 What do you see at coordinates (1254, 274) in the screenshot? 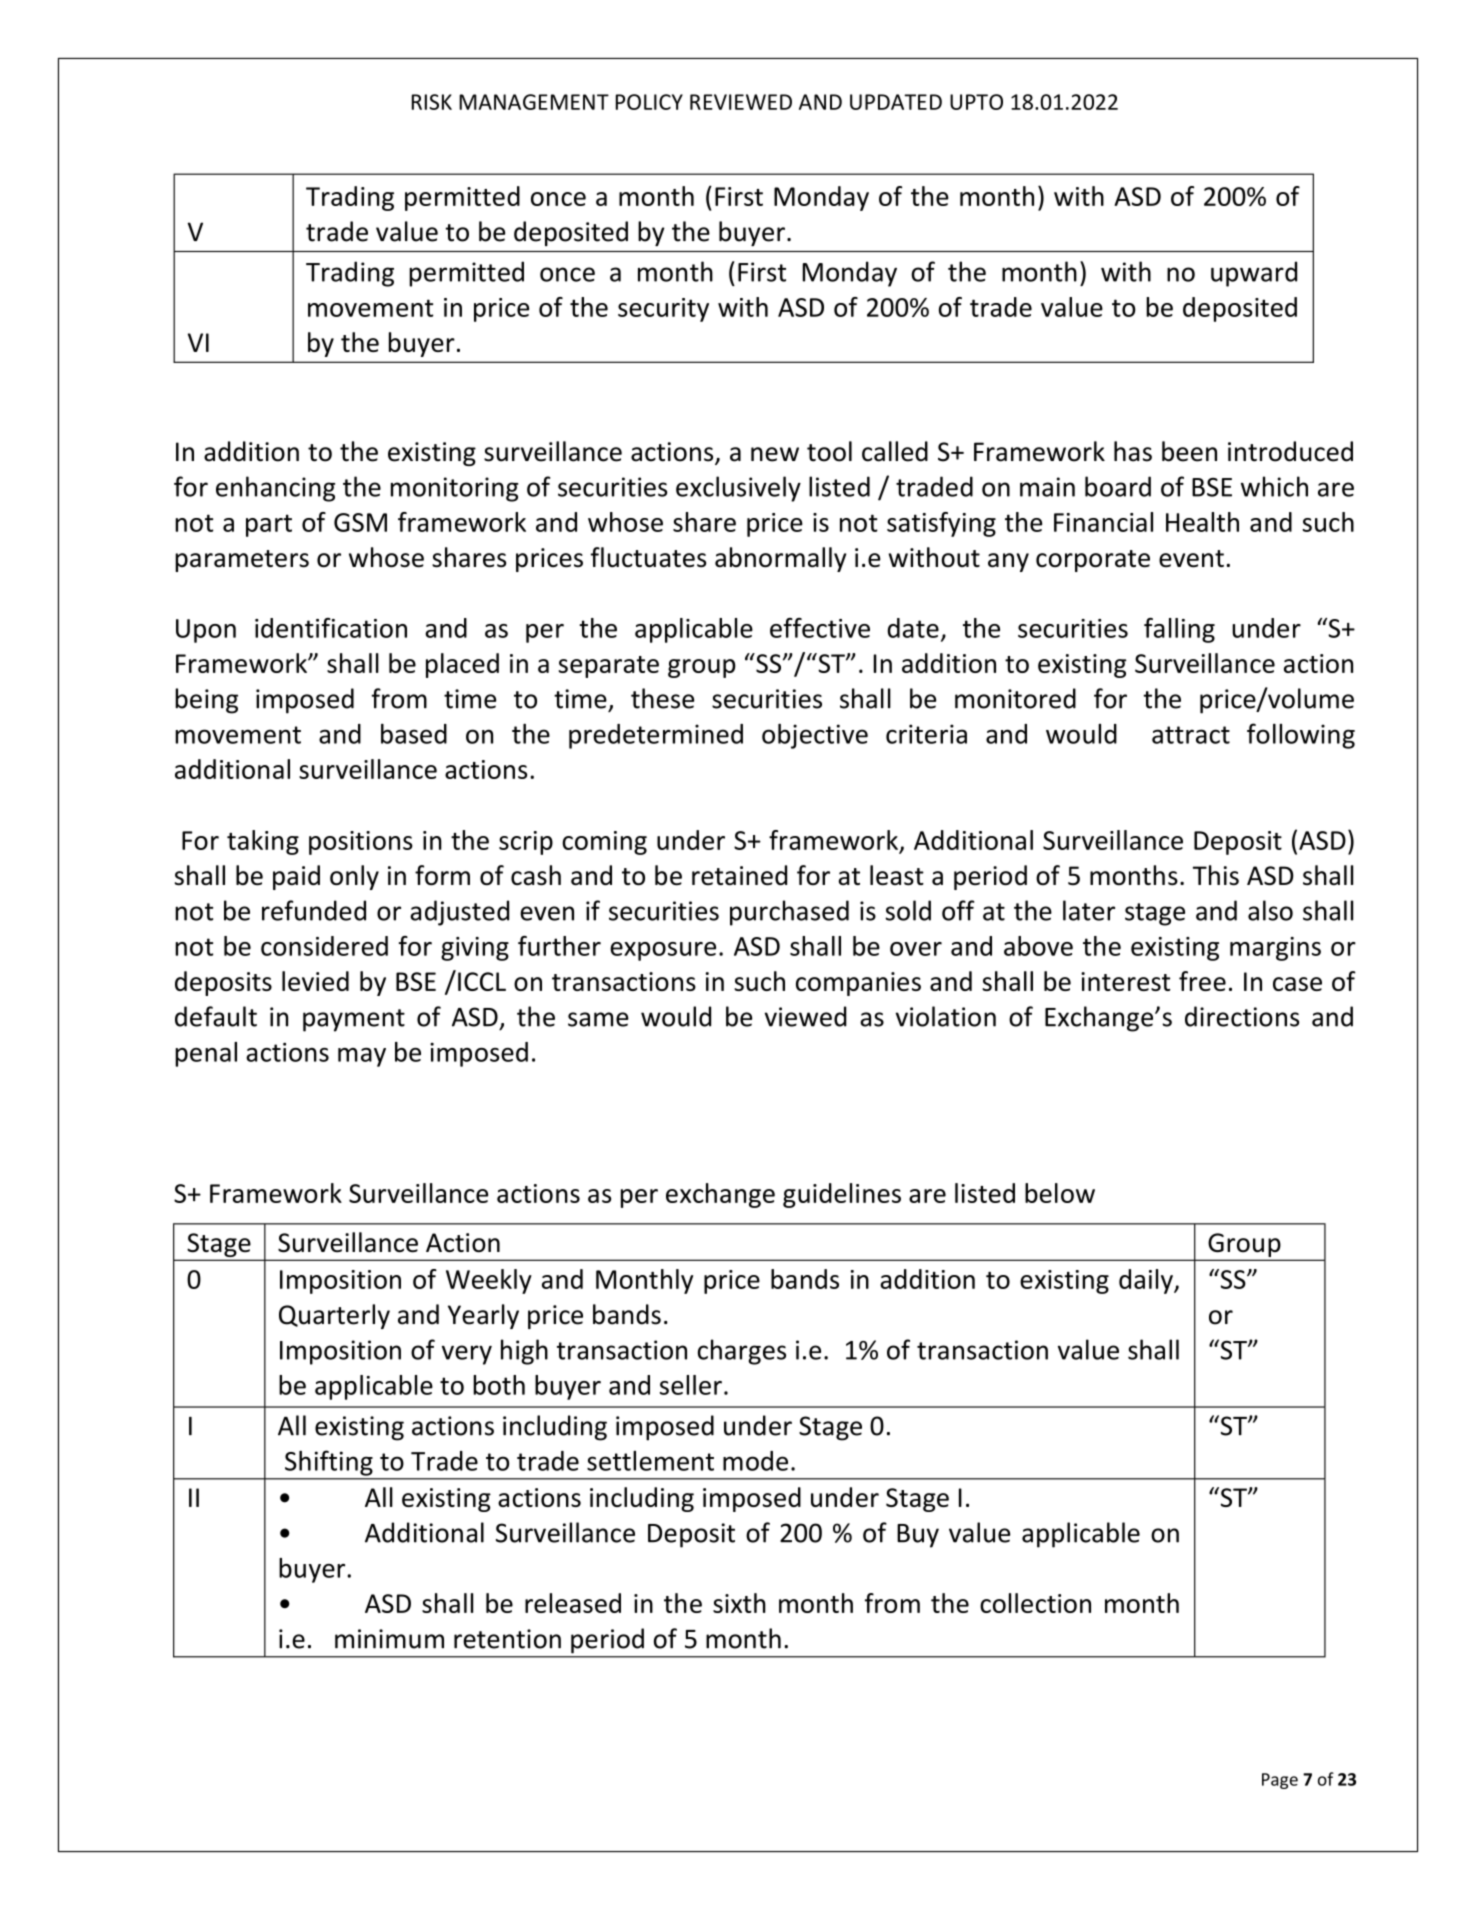
I see `upward` at bounding box center [1254, 274].
